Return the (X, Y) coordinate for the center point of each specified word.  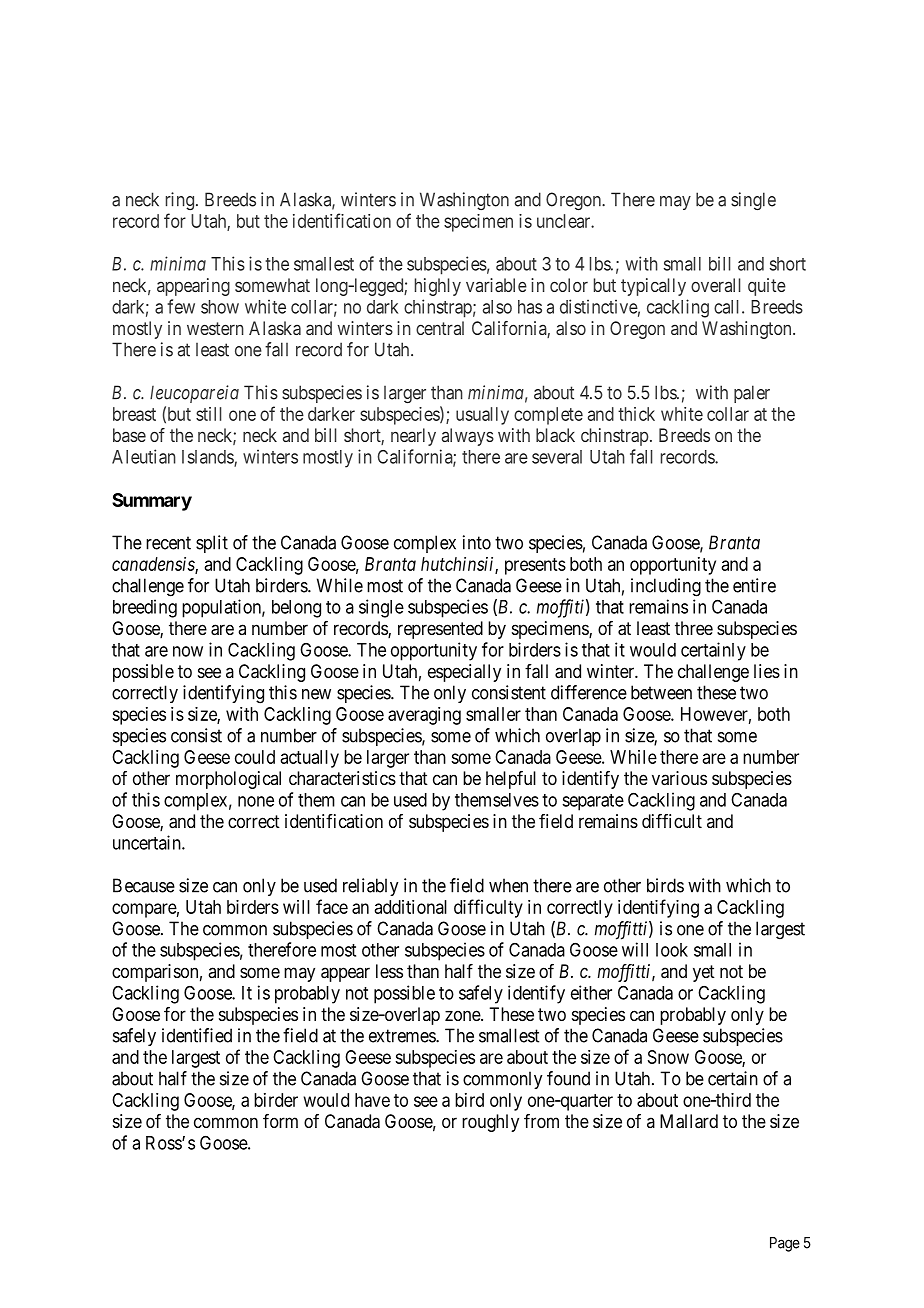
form (280, 1121)
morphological (228, 780)
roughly (490, 1123)
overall (715, 285)
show (220, 307)
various (679, 778)
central (440, 328)
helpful (511, 780)
